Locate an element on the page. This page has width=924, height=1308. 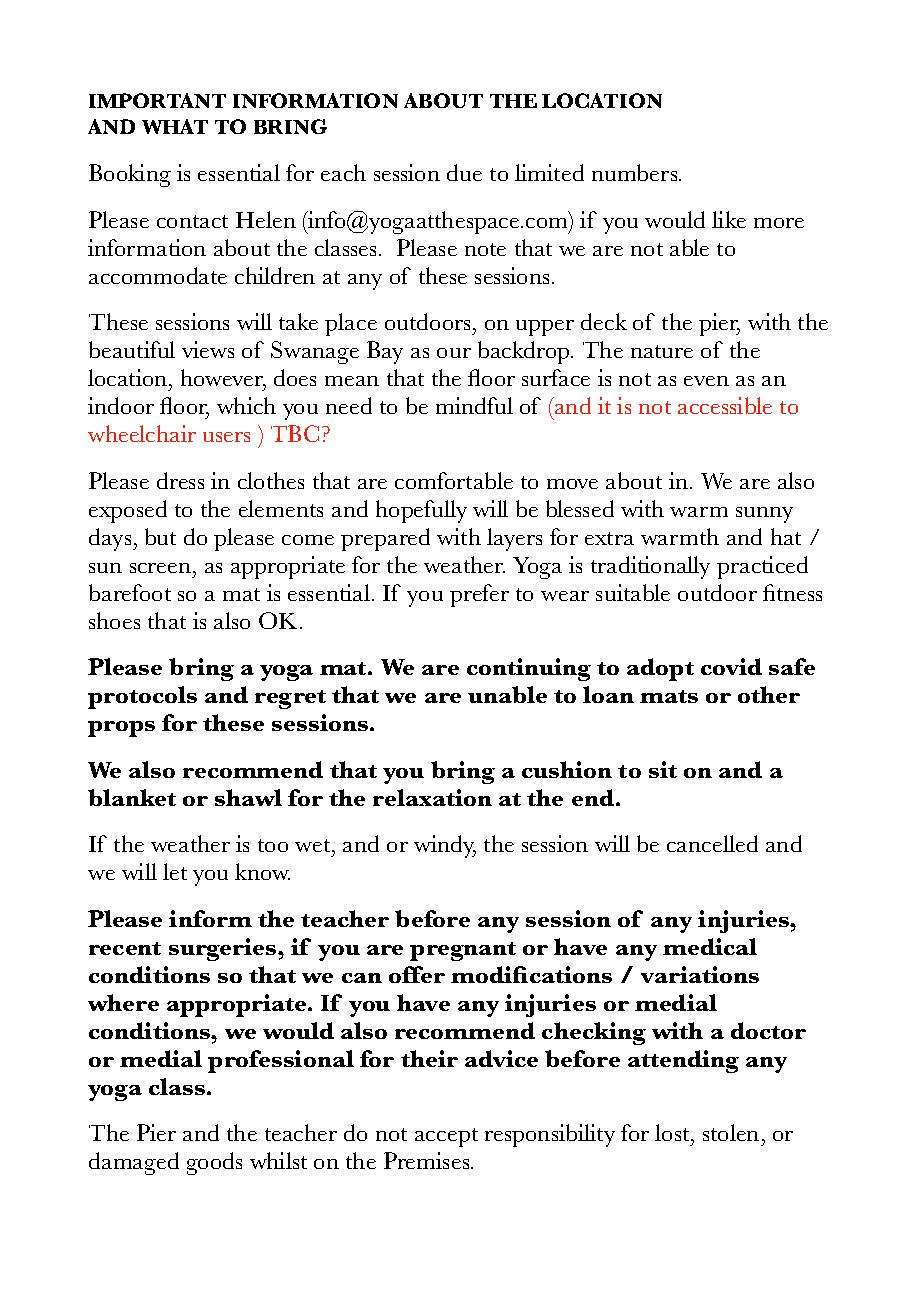
dress is located at coordinates (180, 480).
